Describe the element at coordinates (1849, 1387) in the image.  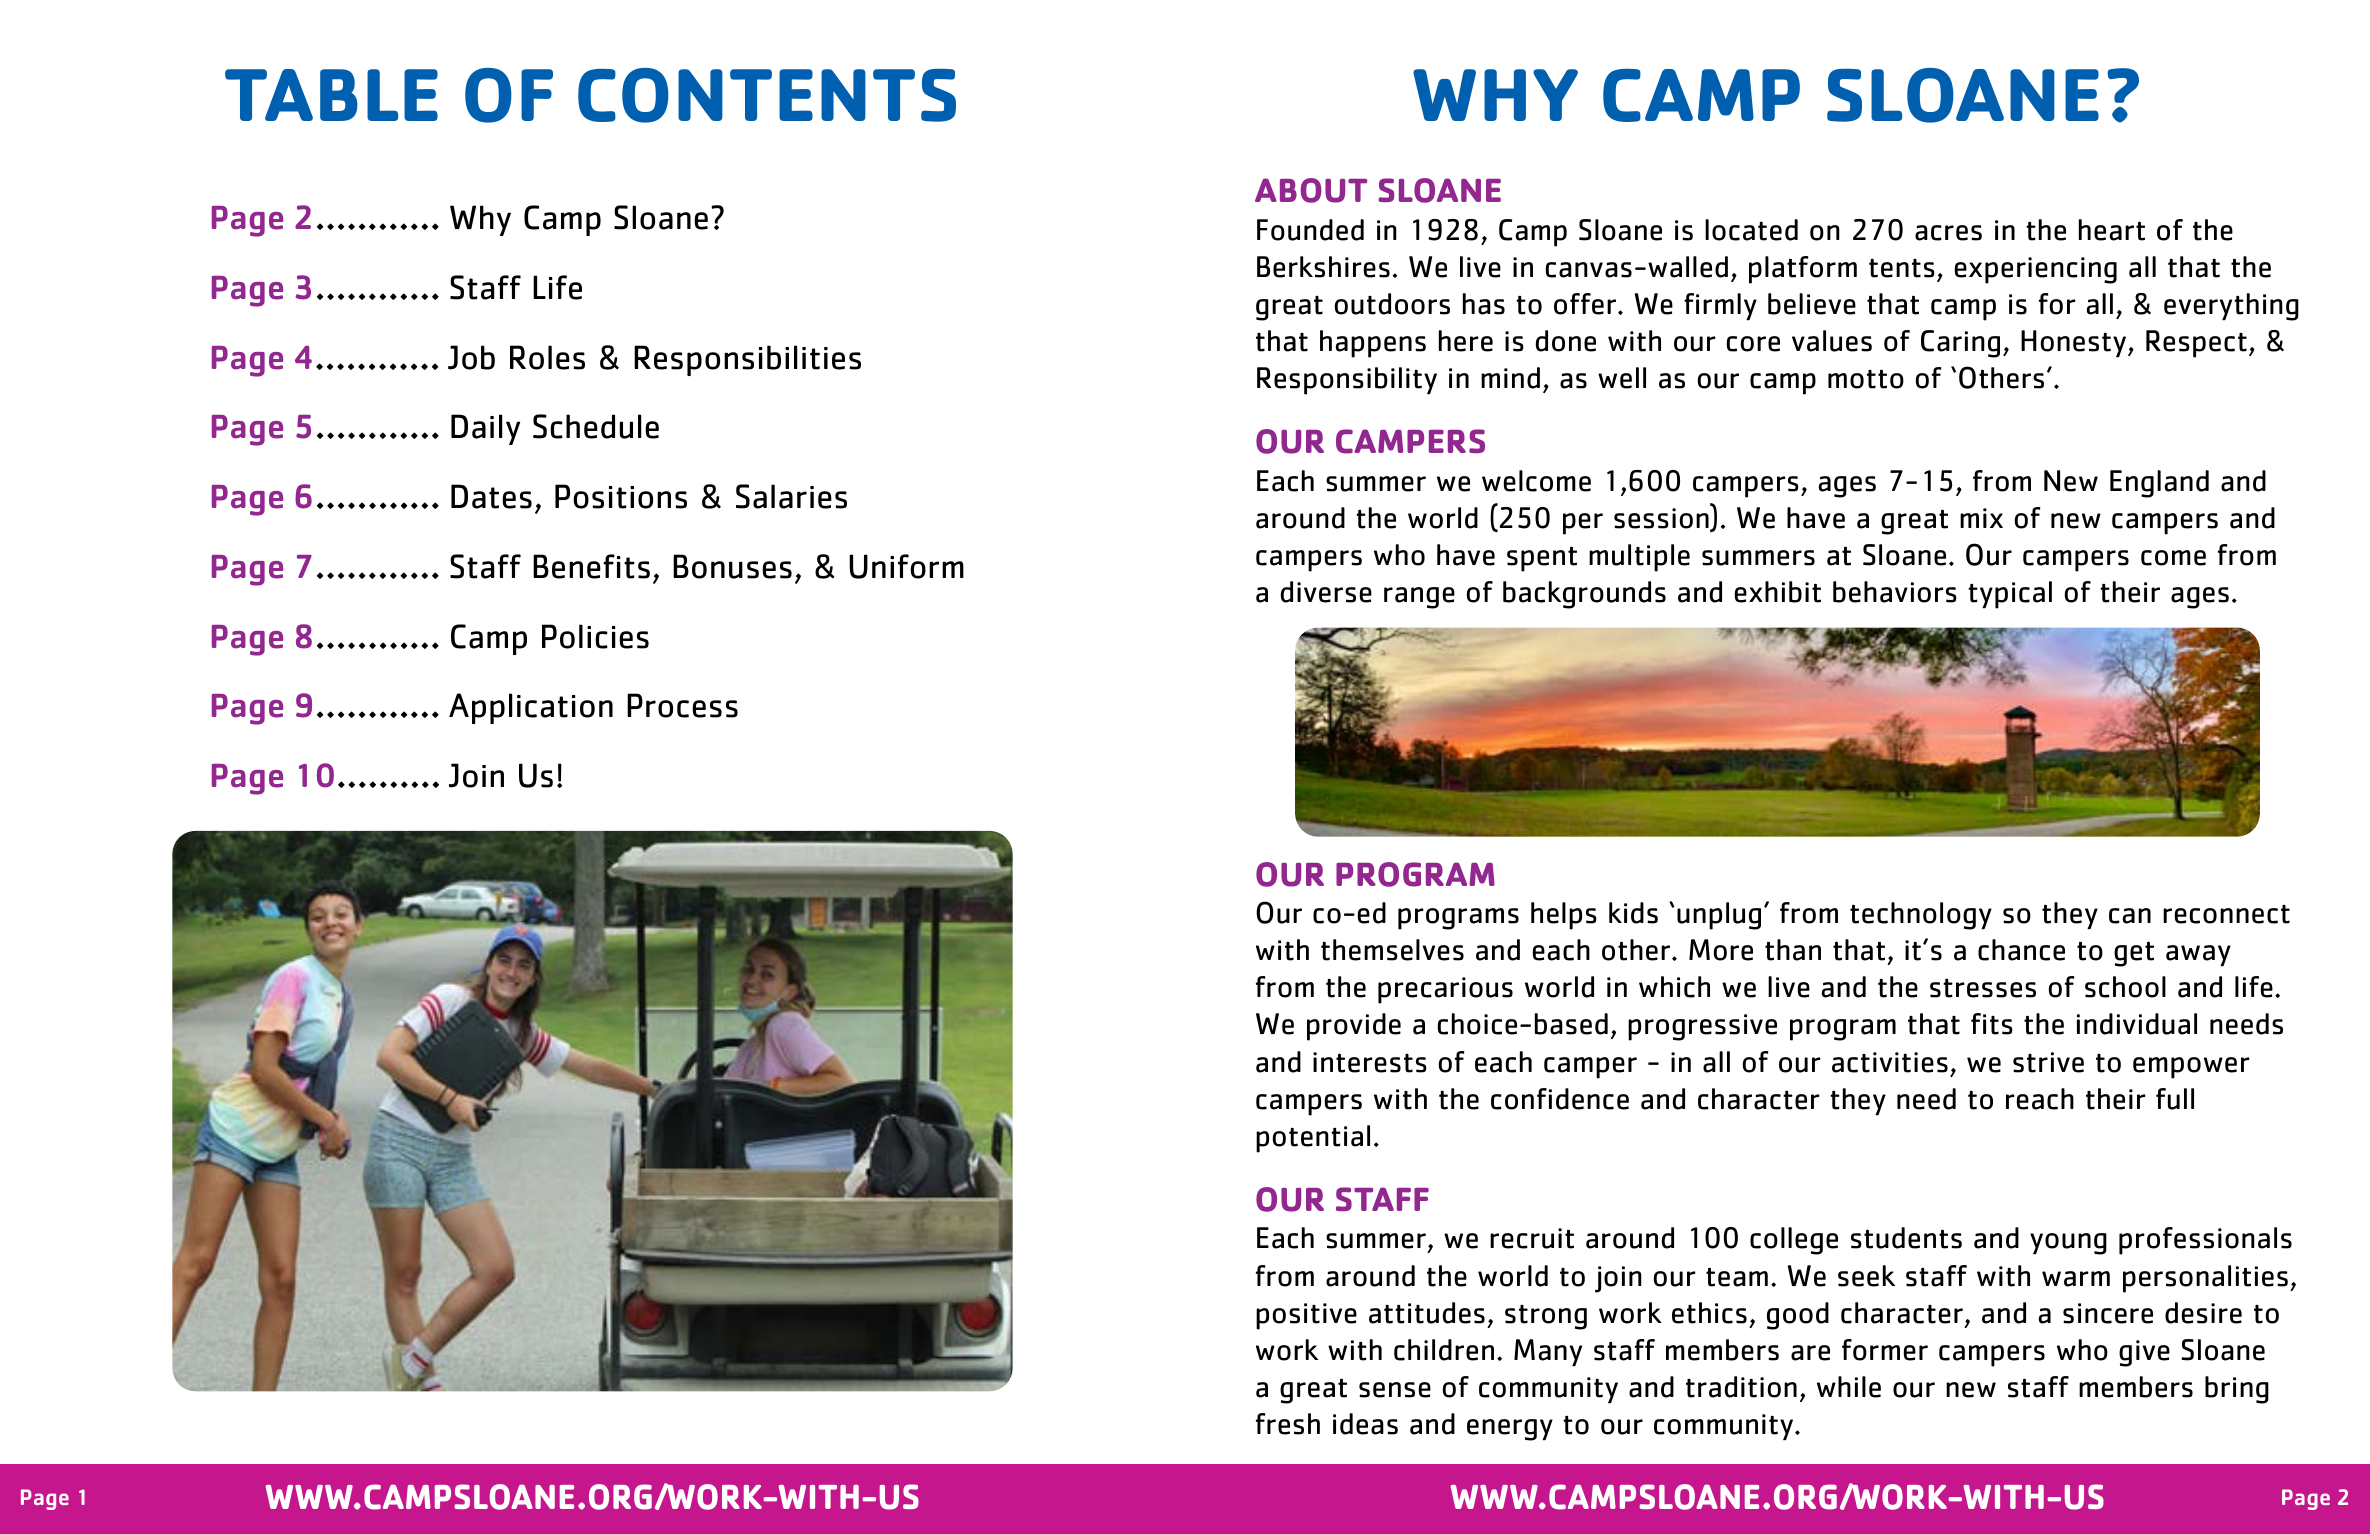
I see `while` at that location.
